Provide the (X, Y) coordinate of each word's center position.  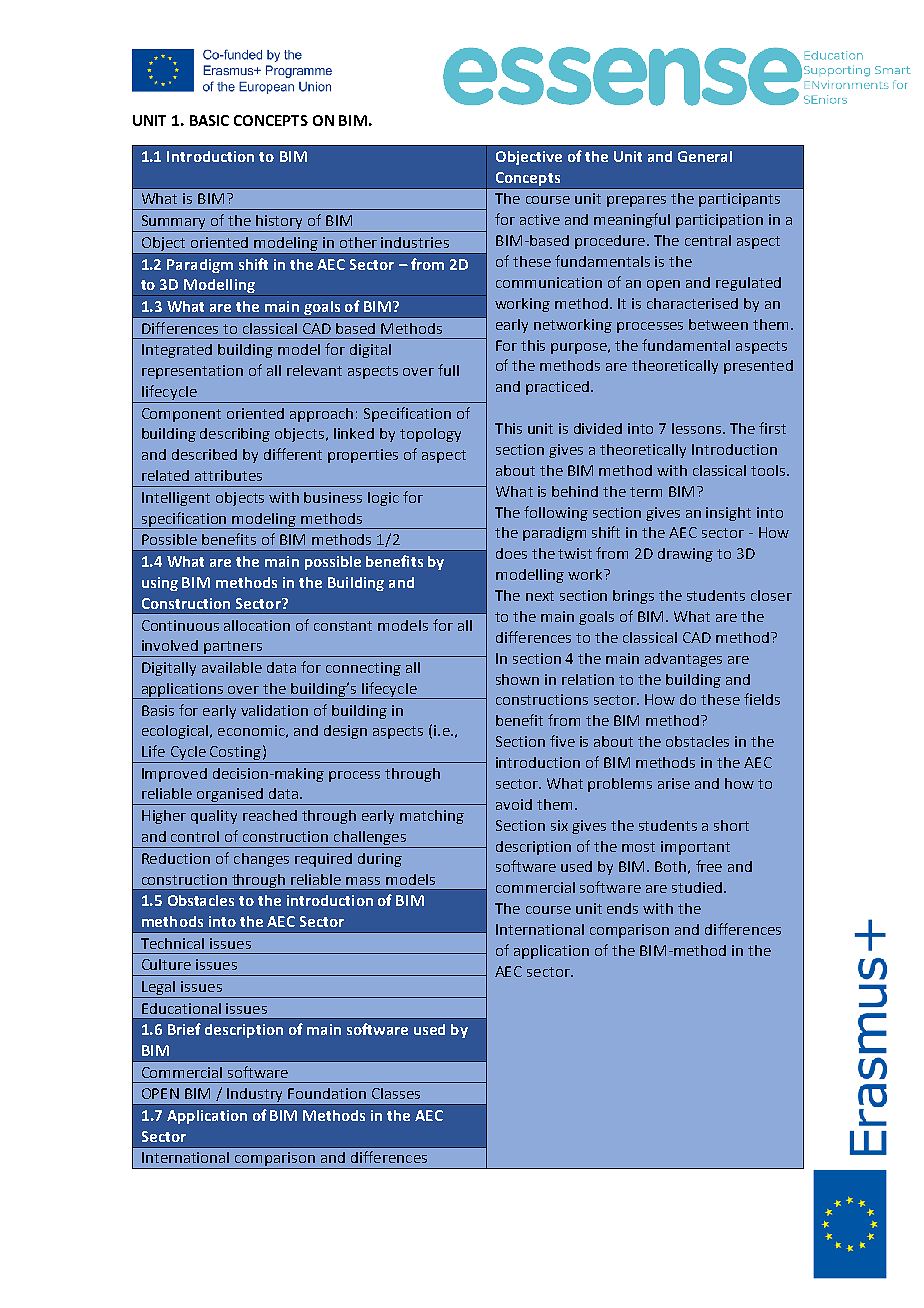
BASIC (209, 120)
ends (622, 908)
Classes (396, 1093)
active (540, 219)
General (705, 156)
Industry (256, 1096)
